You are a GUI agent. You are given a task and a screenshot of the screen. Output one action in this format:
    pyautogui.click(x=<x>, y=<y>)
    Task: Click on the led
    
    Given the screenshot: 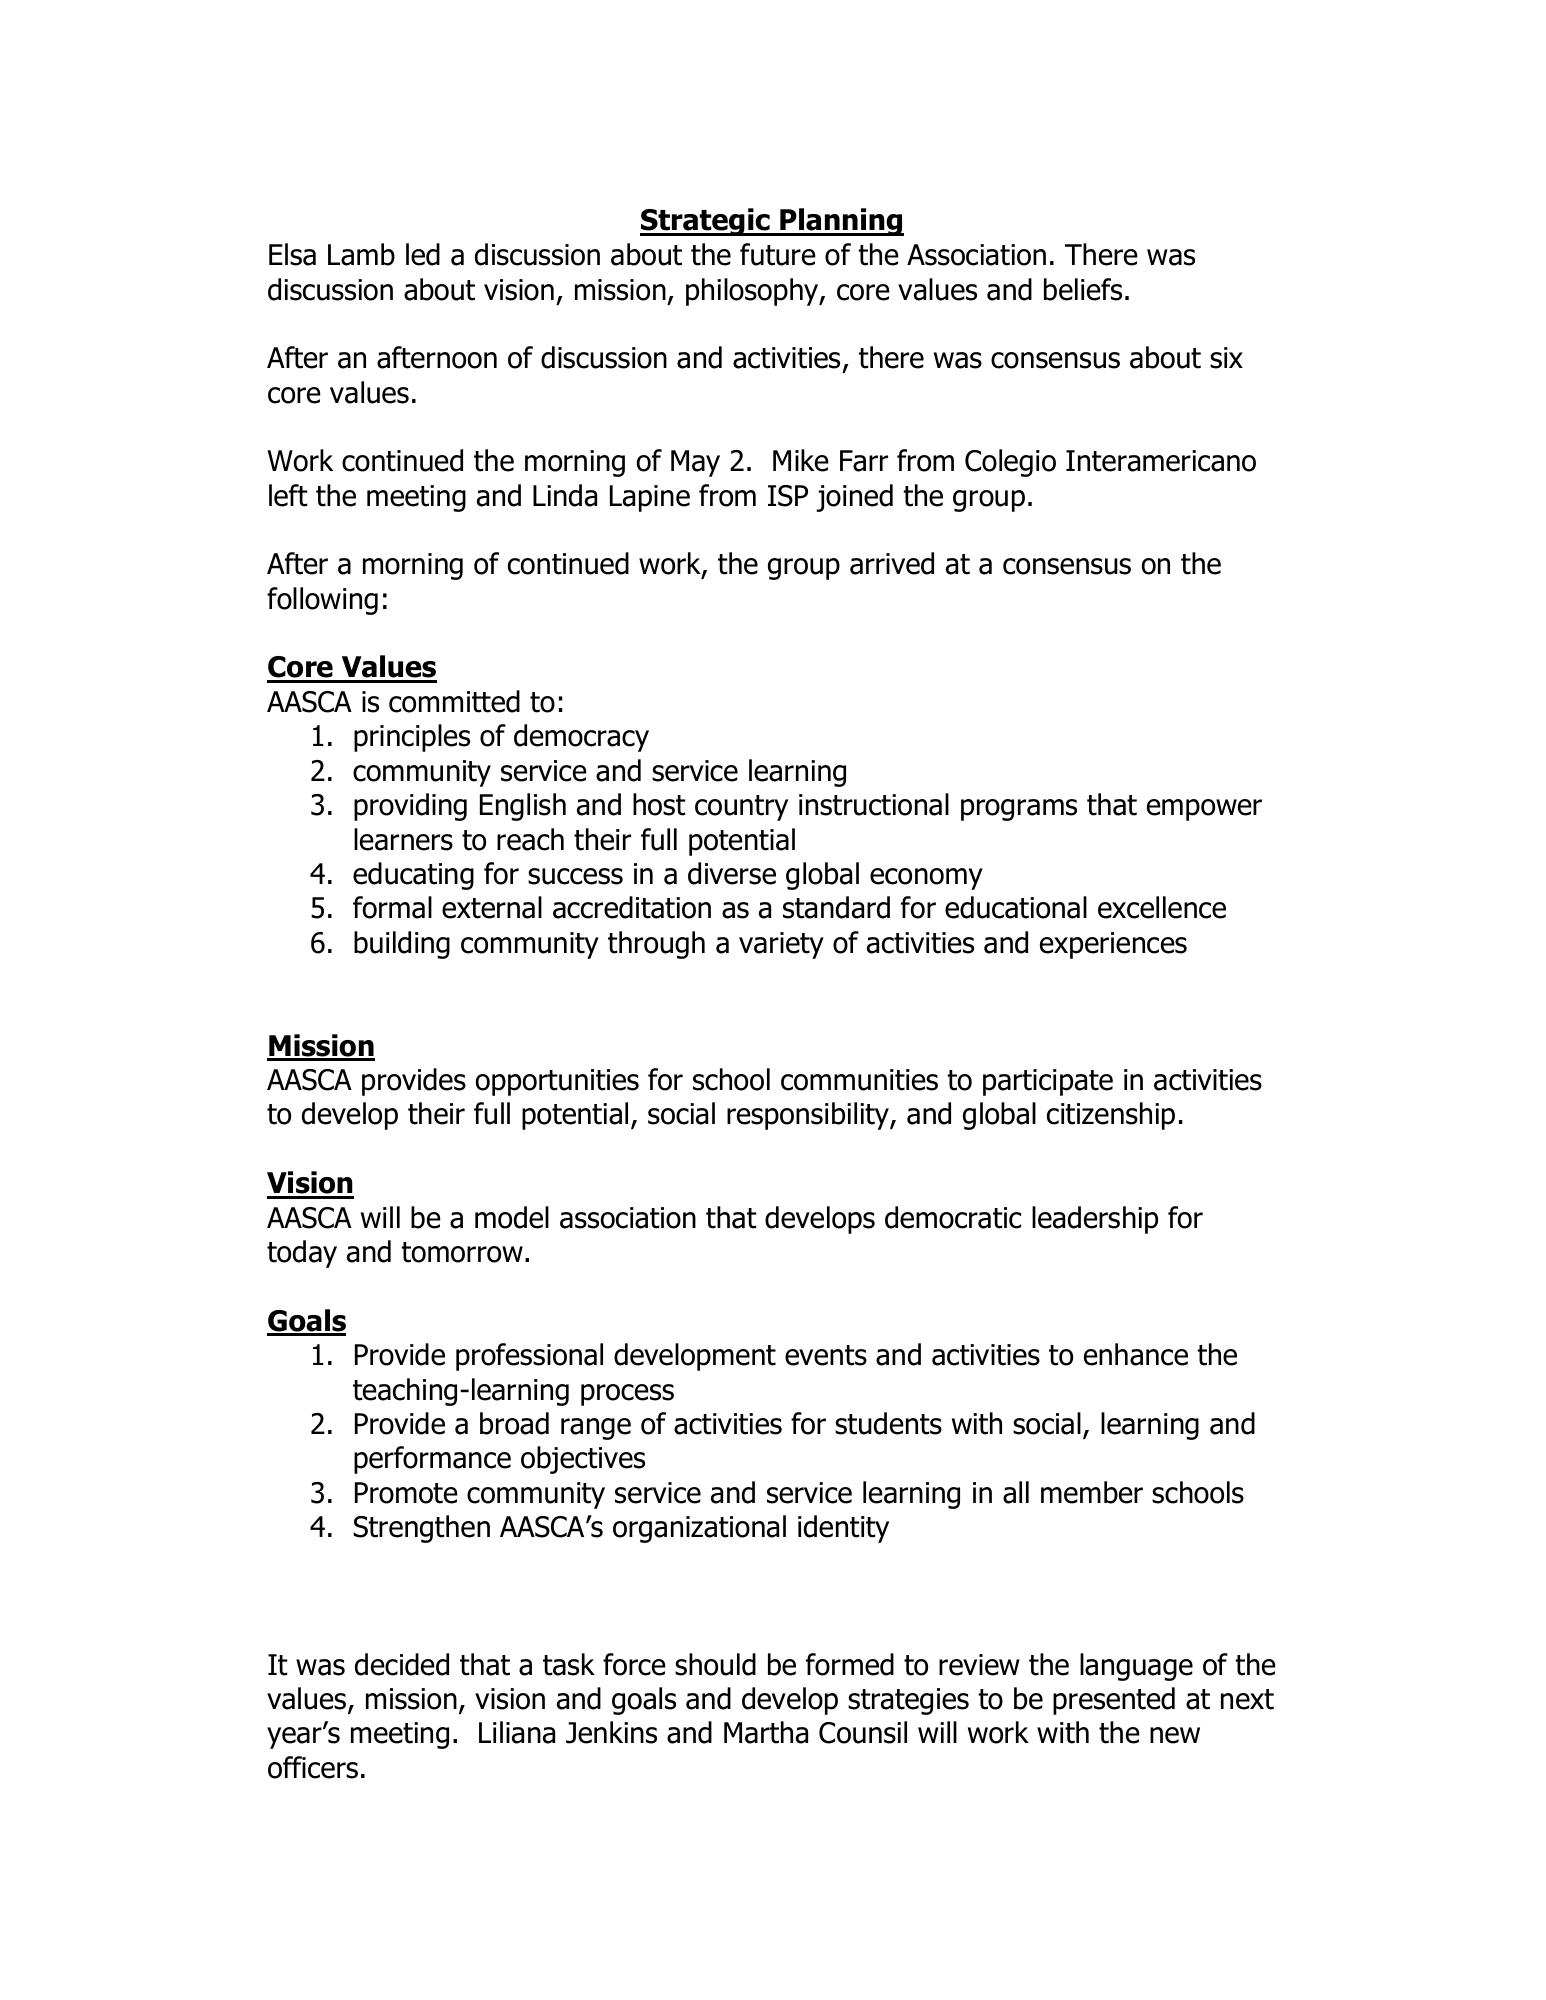 What is the action you would take?
    pyautogui.click(x=423, y=254)
